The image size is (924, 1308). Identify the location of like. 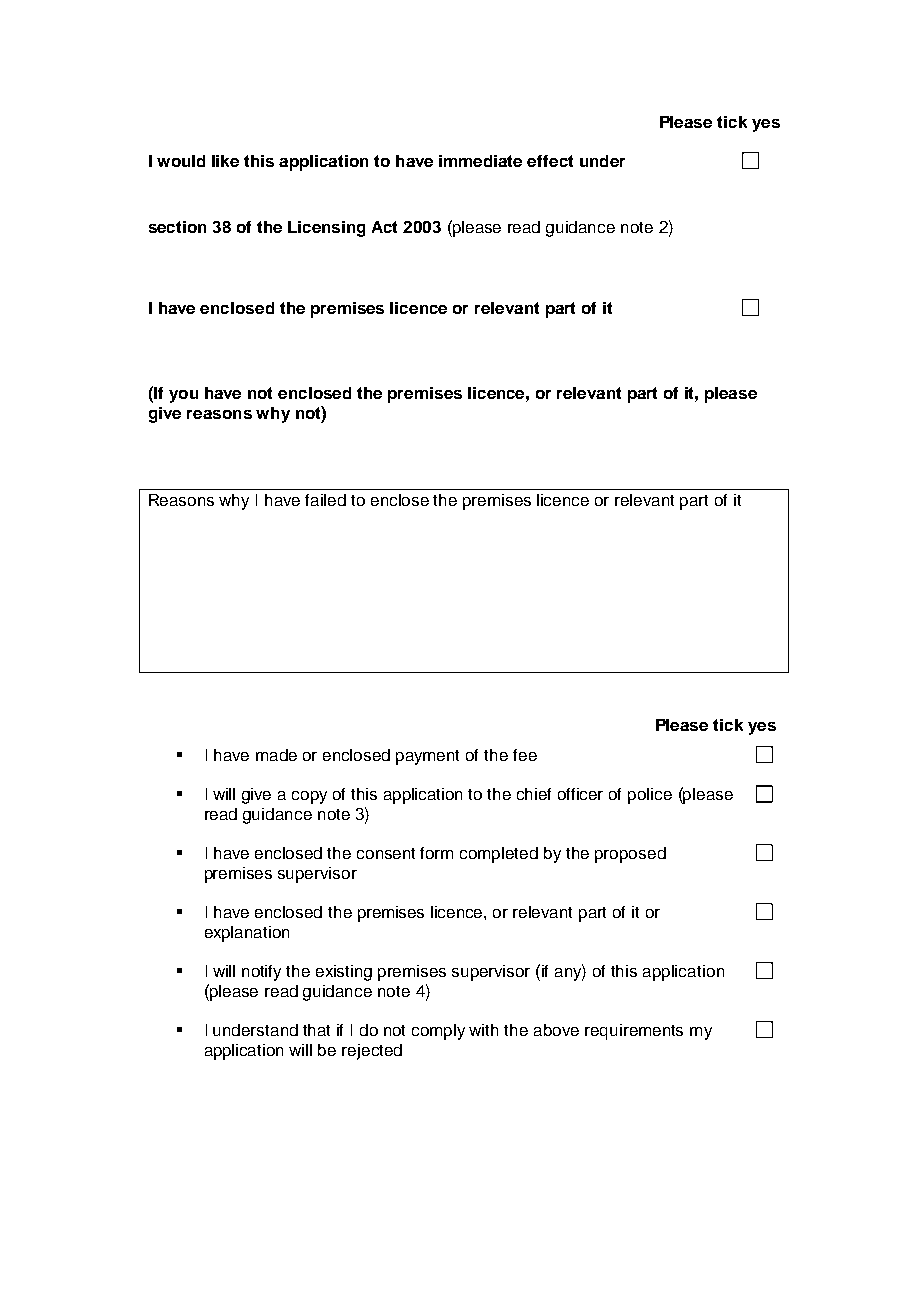
(225, 161).
